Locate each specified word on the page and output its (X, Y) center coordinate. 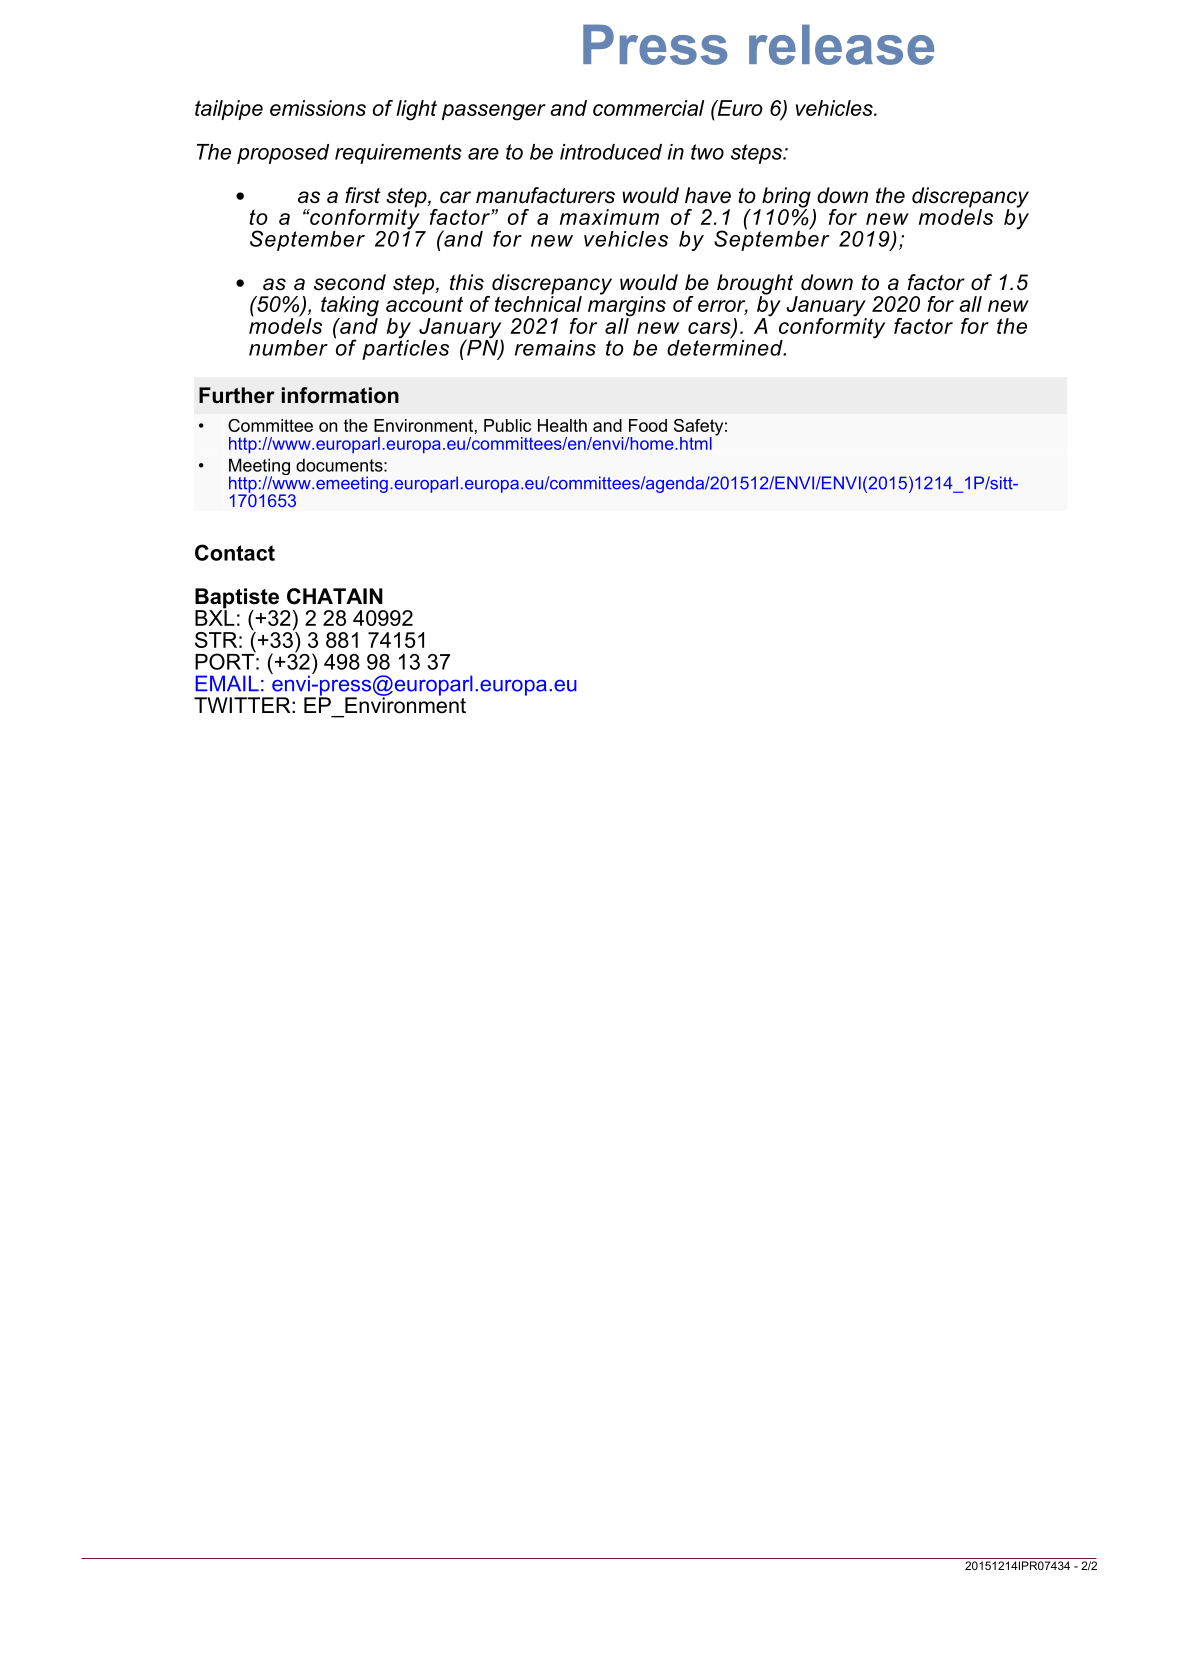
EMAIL (227, 683)
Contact (235, 552)
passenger (494, 112)
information (340, 395)
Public (507, 425)
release (841, 44)
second (350, 282)
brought (756, 285)
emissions (318, 108)
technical (538, 303)
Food (648, 425)
